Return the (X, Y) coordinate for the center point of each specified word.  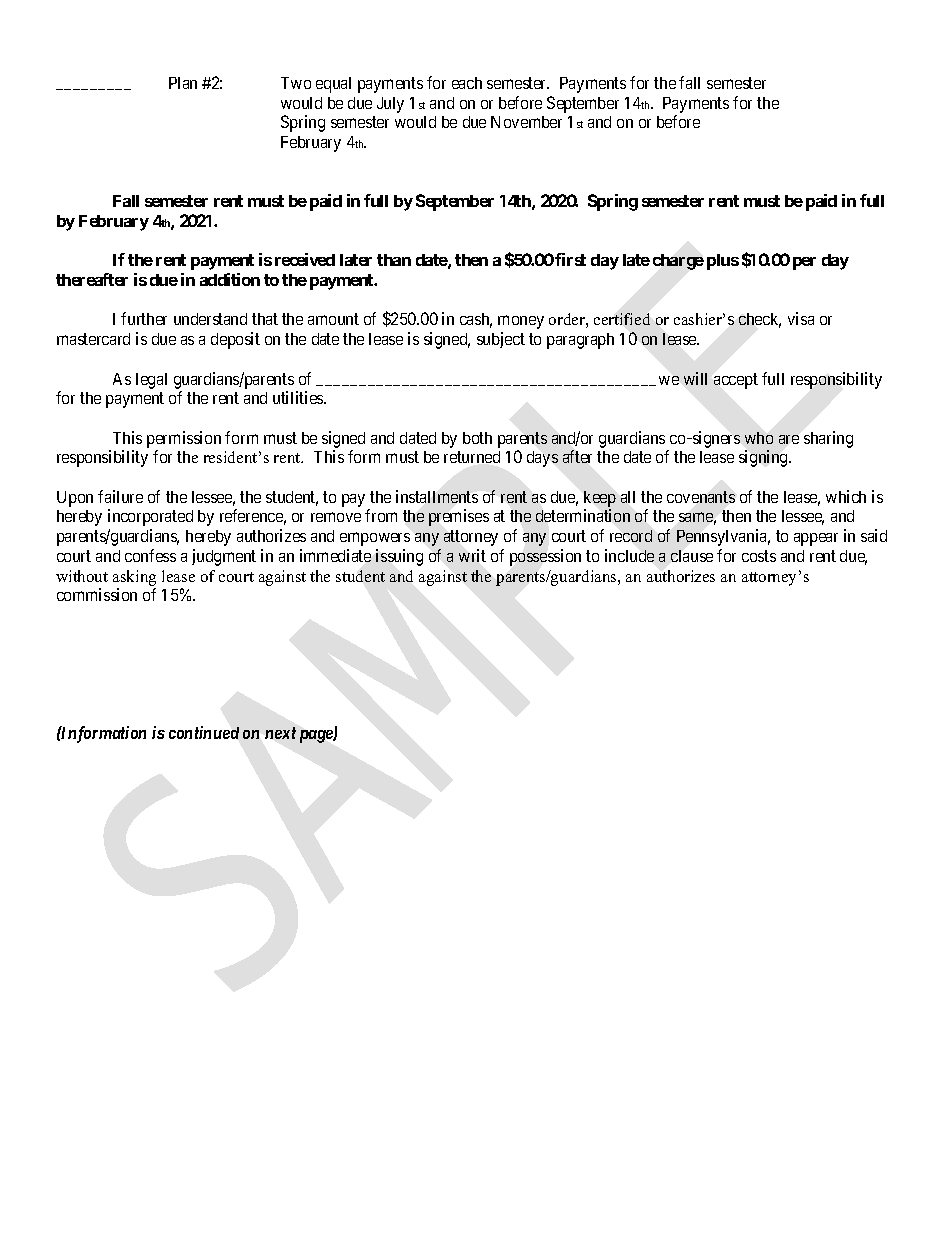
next (280, 733)
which (846, 496)
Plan (183, 83)
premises (459, 517)
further (144, 318)
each (467, 83)
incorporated (150, 517)
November (526, 122)
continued (204, 732)
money (521, 322)
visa (801, 318)
